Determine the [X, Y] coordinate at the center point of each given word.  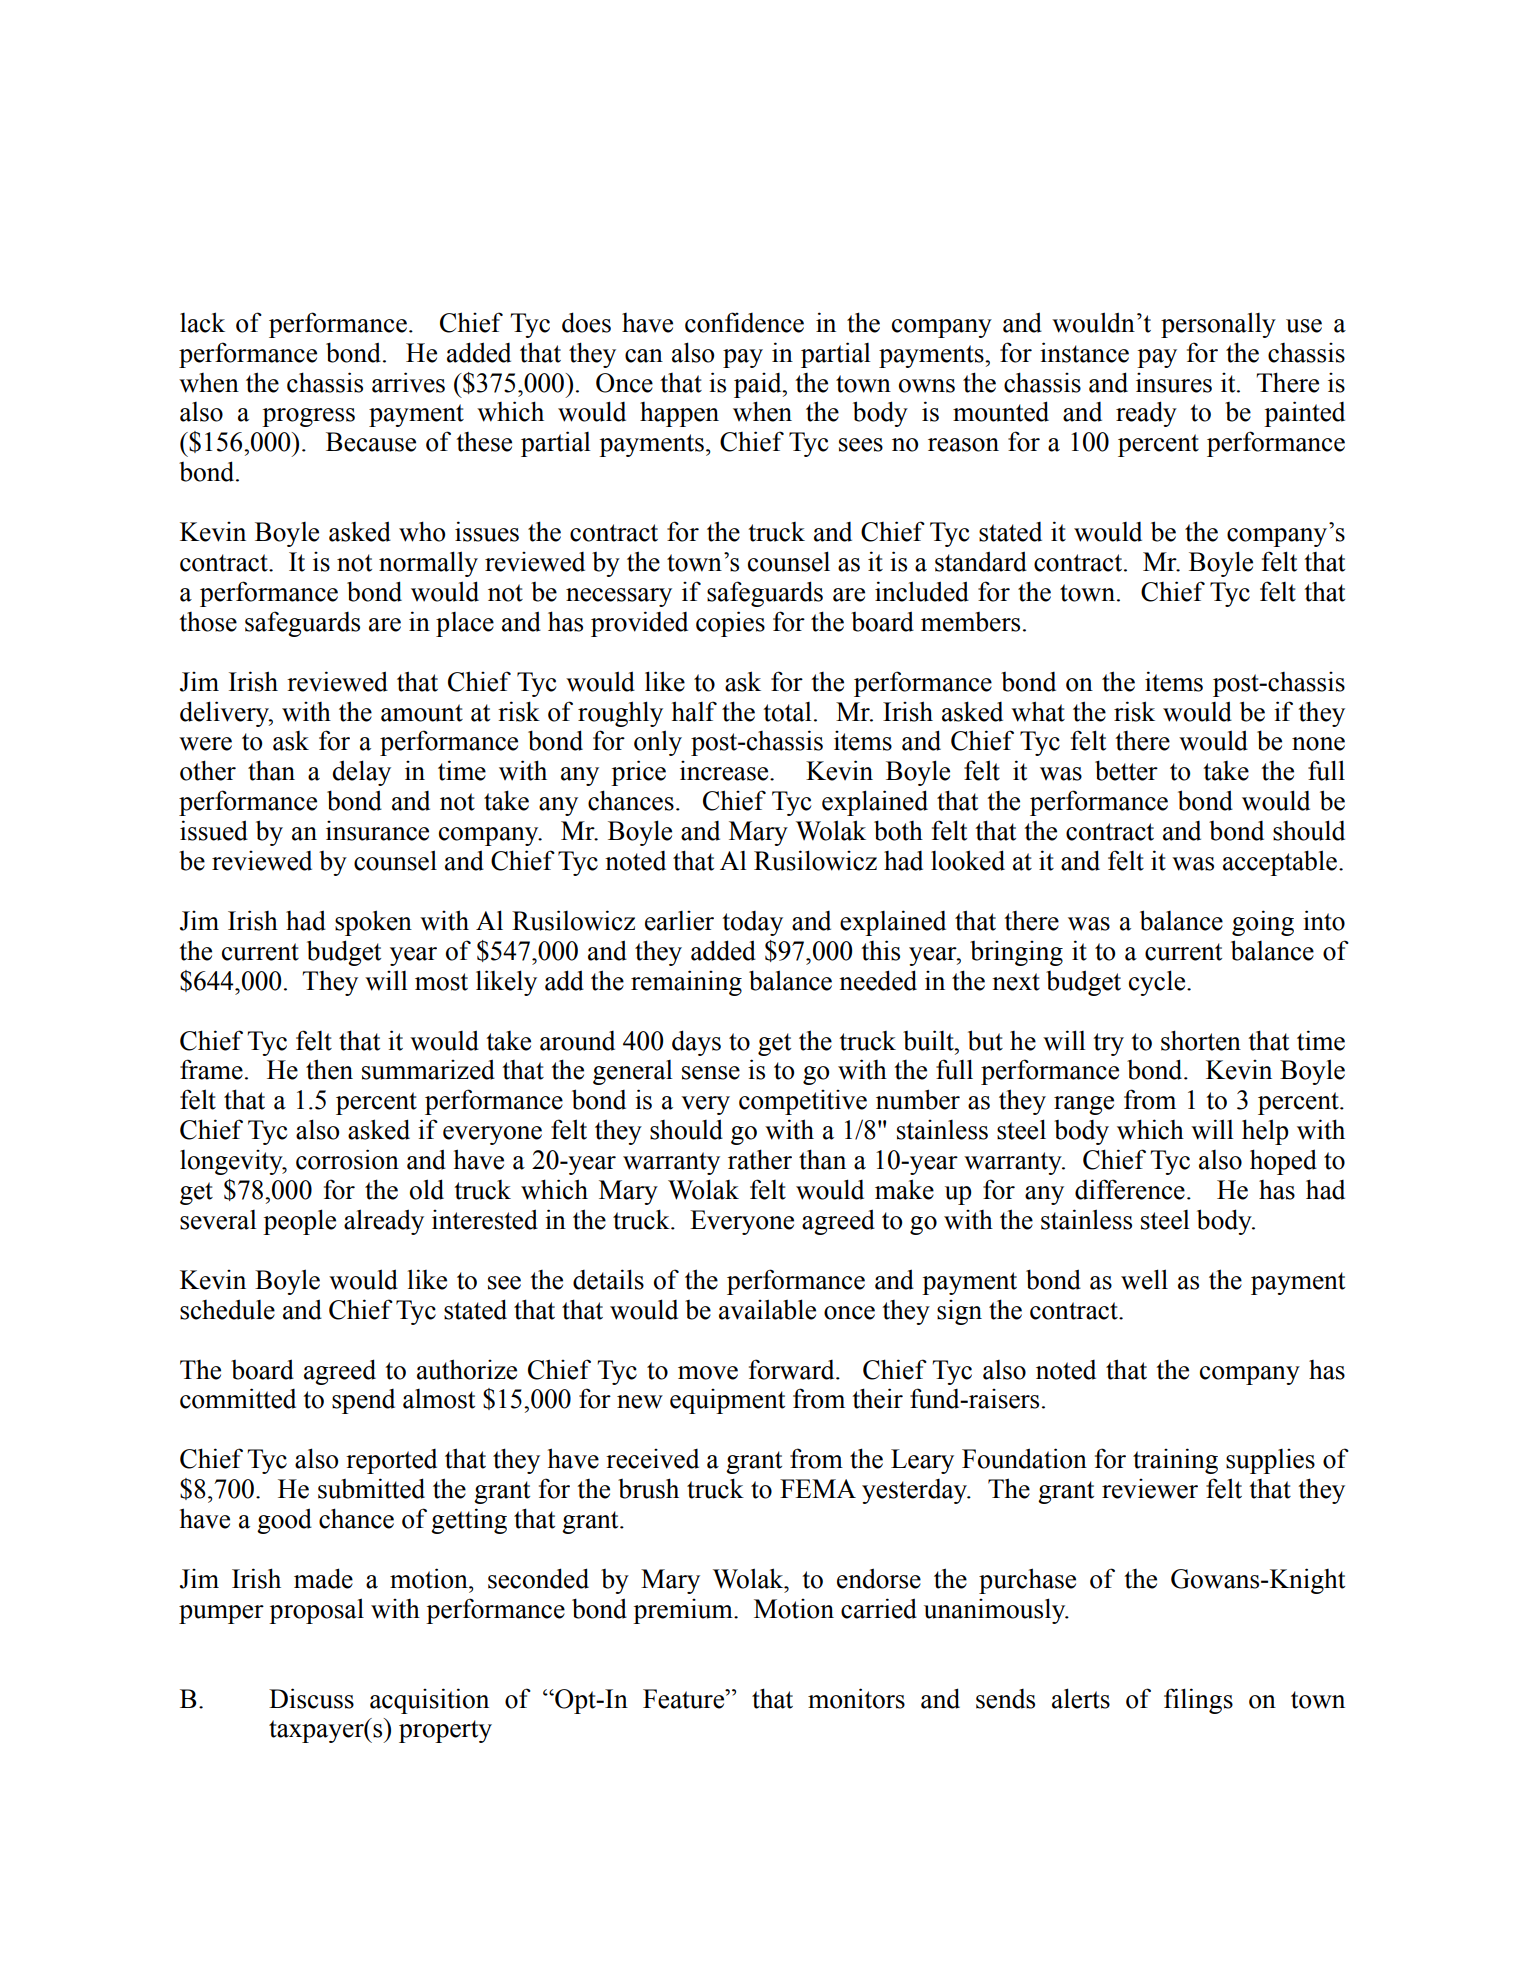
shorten [1201, 1040]
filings [1198, 1701]
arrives [408, 382]
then [329, 1069]
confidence [744, 322]
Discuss [311, 1698]
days [696, 1043]
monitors [856, 1698]
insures [1174, 383]
